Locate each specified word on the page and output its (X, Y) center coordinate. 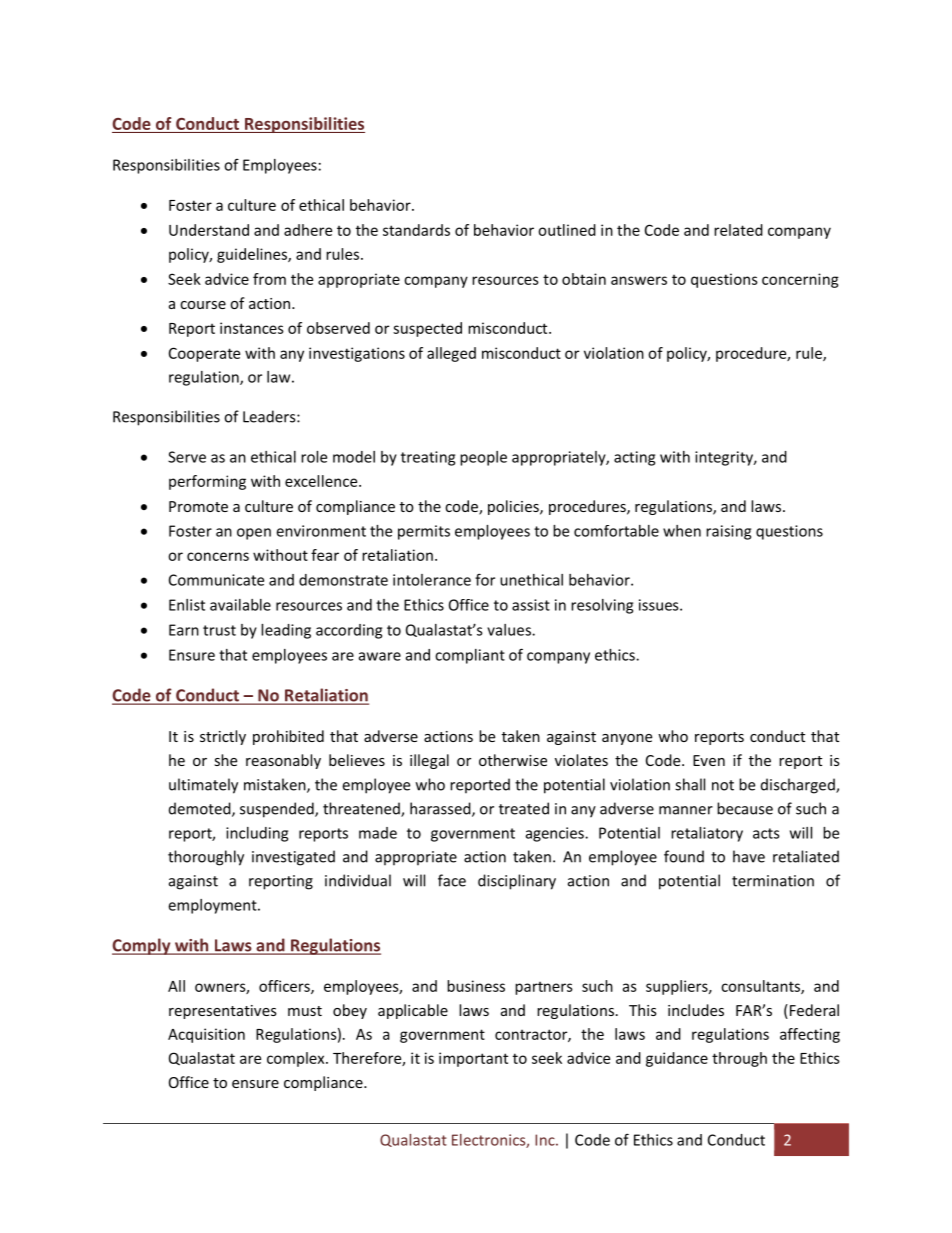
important (473, 1059)
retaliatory (707, 834)
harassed (441, 809)
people (483, 458)
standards (416, 230)
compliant (470, 656)
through (739, 1059)
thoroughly (206, 858)
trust (219, 630)
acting (634, 458)
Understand (209, 230)
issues (660, 605)
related (738, 230)
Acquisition (206, 1035)
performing (207, 482)
